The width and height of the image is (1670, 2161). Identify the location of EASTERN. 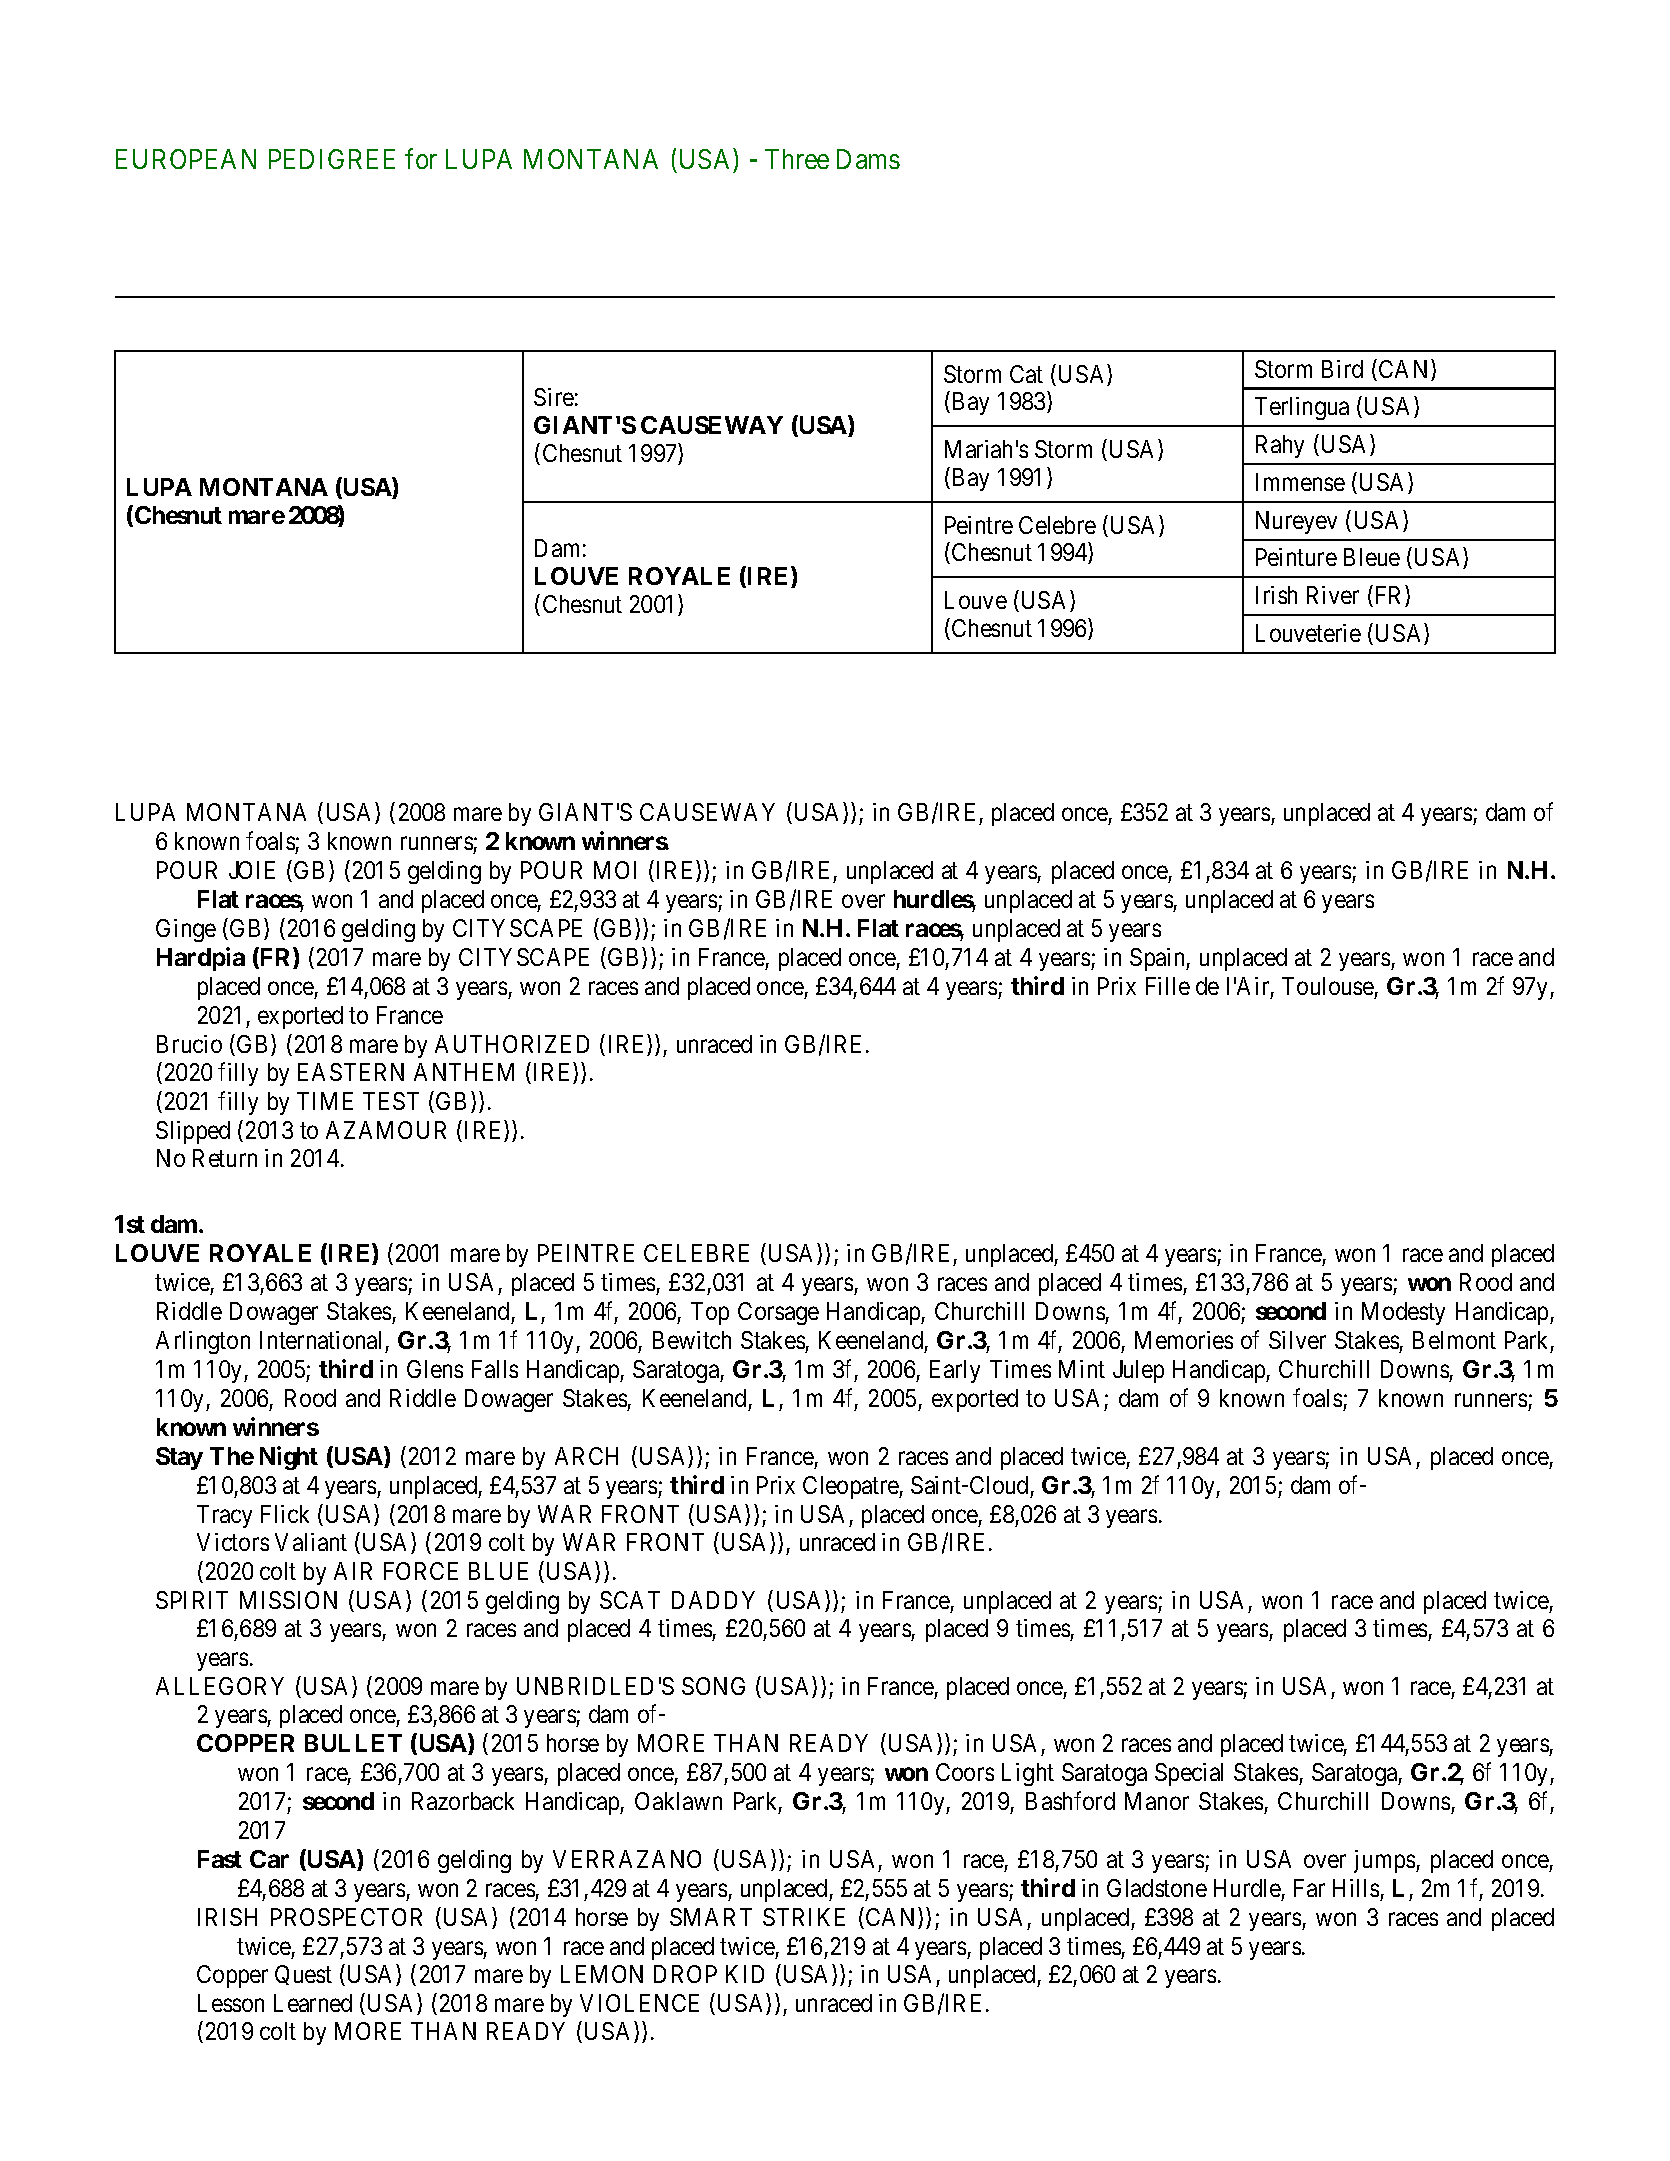
(351, 1072).
